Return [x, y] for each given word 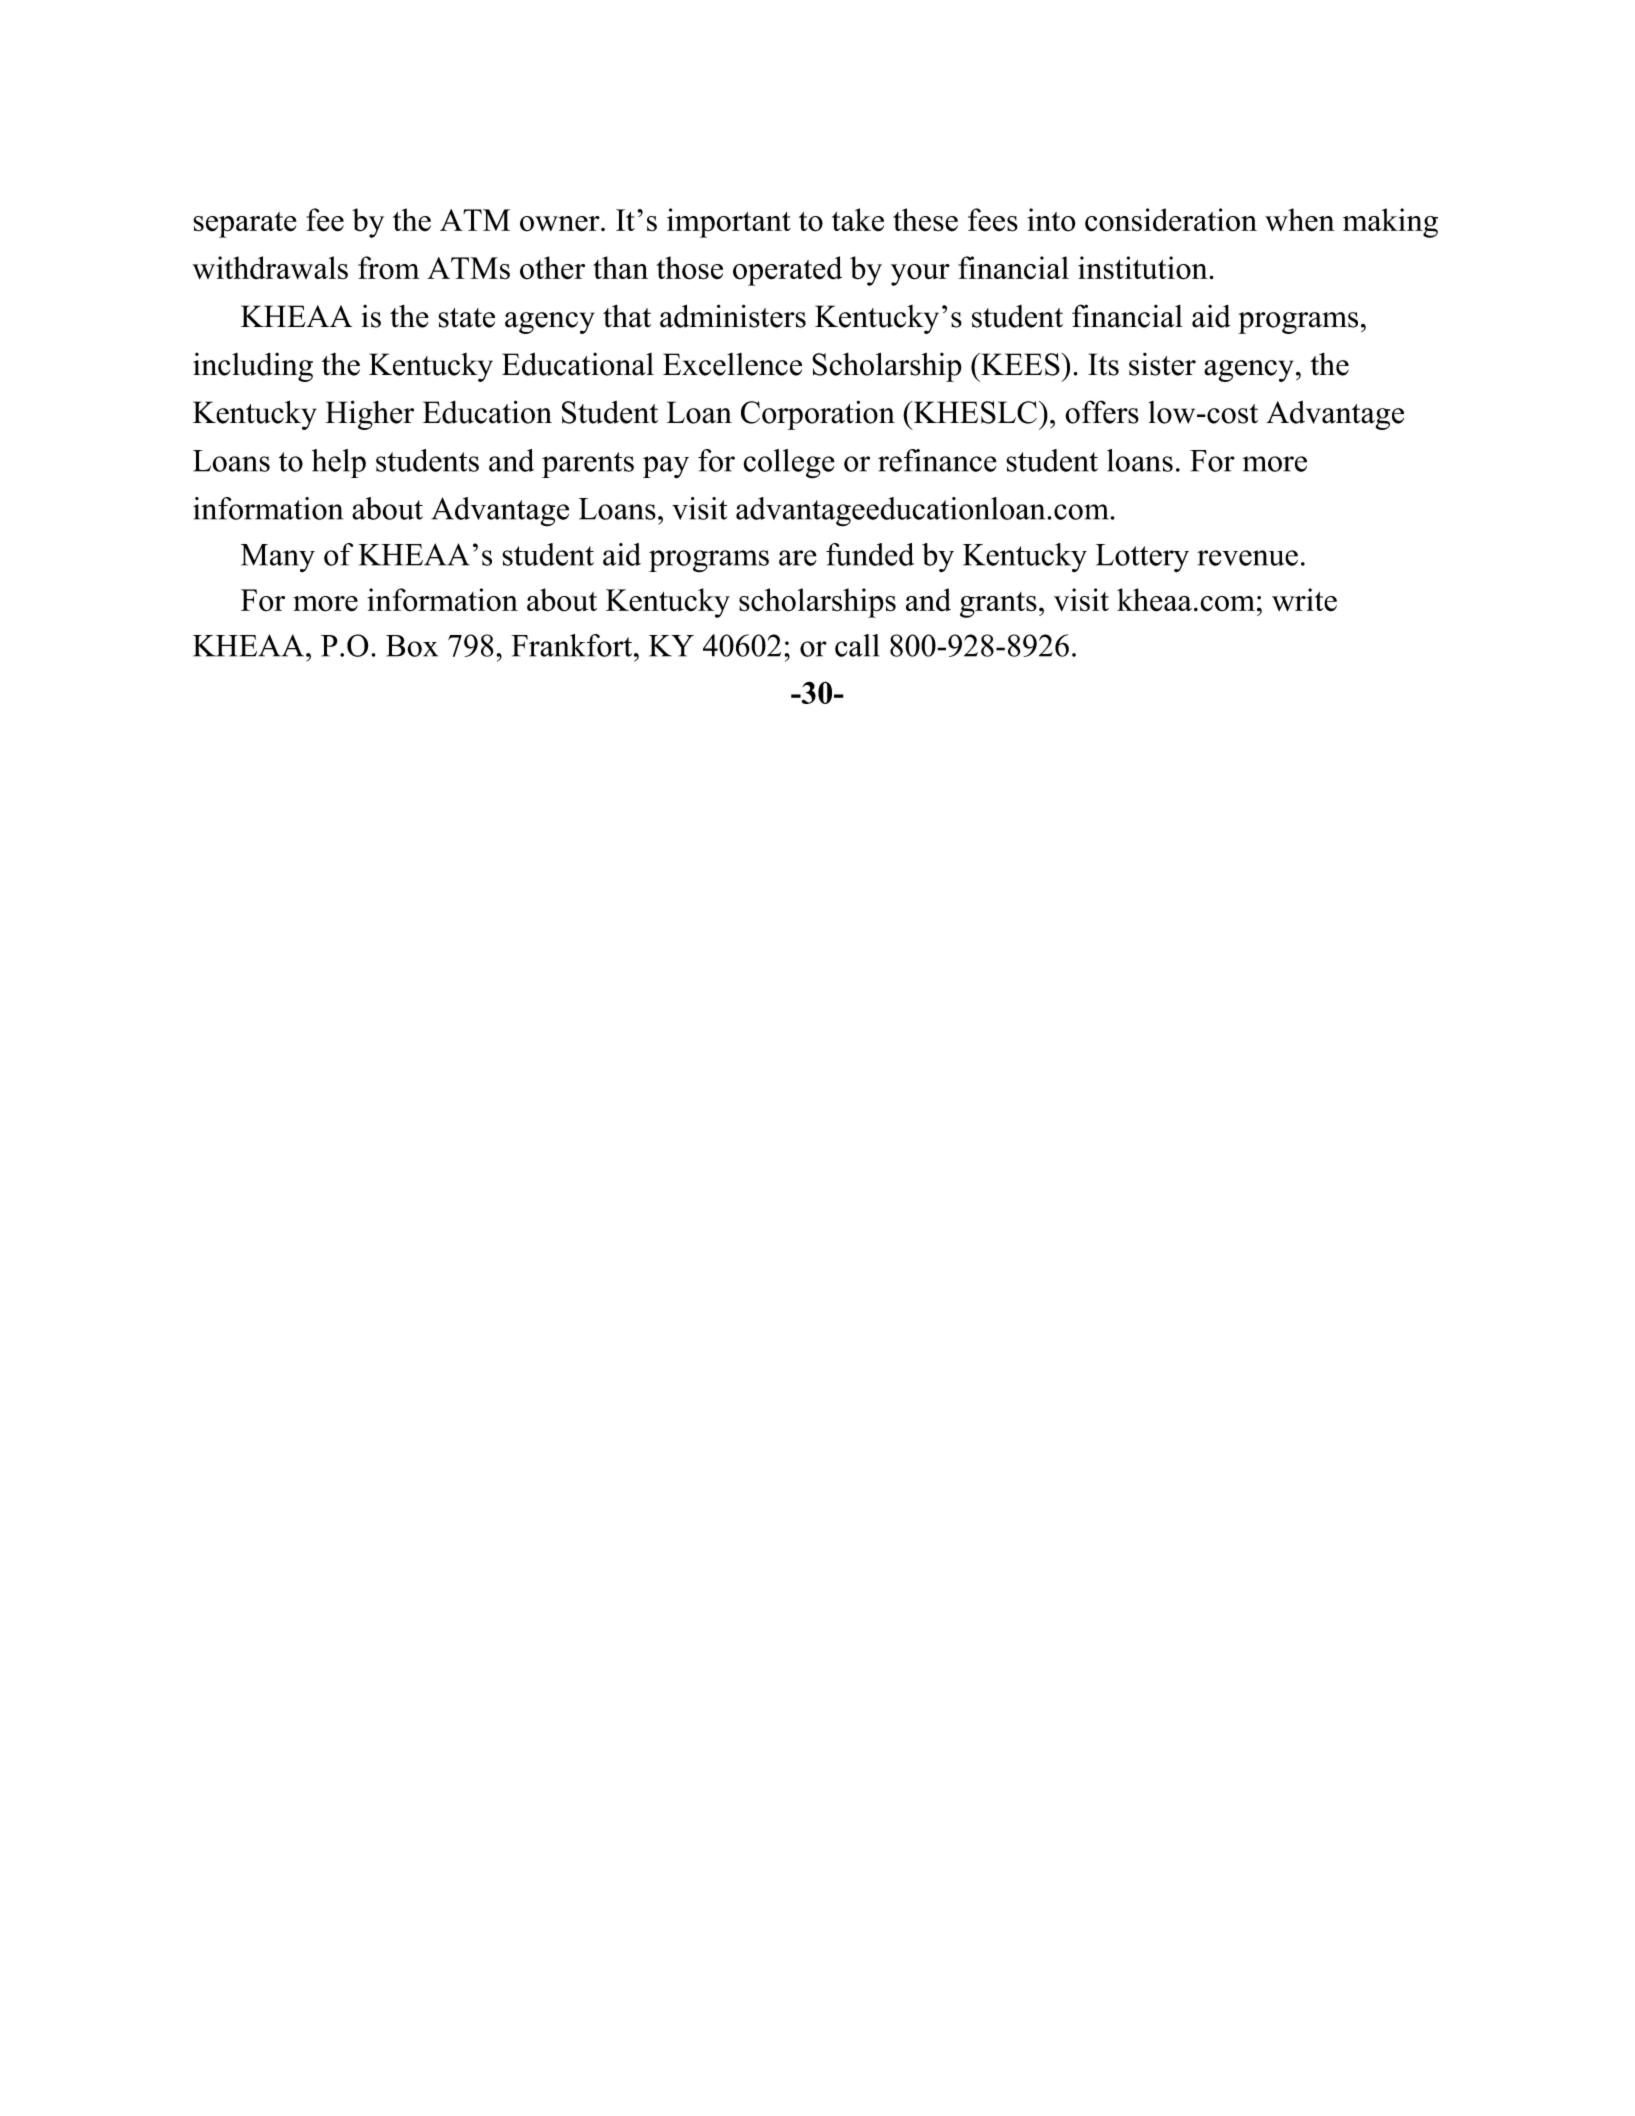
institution [1144, 268]
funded [870, 554]
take [858, 220]
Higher [369, 415]
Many [278, 558]
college [789, 464]
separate [245, 225]
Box [412, 646]
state [466, 318]
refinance [937, 460]
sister [1162, 364]
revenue [1247, 558]
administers [733, 316]
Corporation [818, 415]
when [1300, 220]
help [339, 463]
